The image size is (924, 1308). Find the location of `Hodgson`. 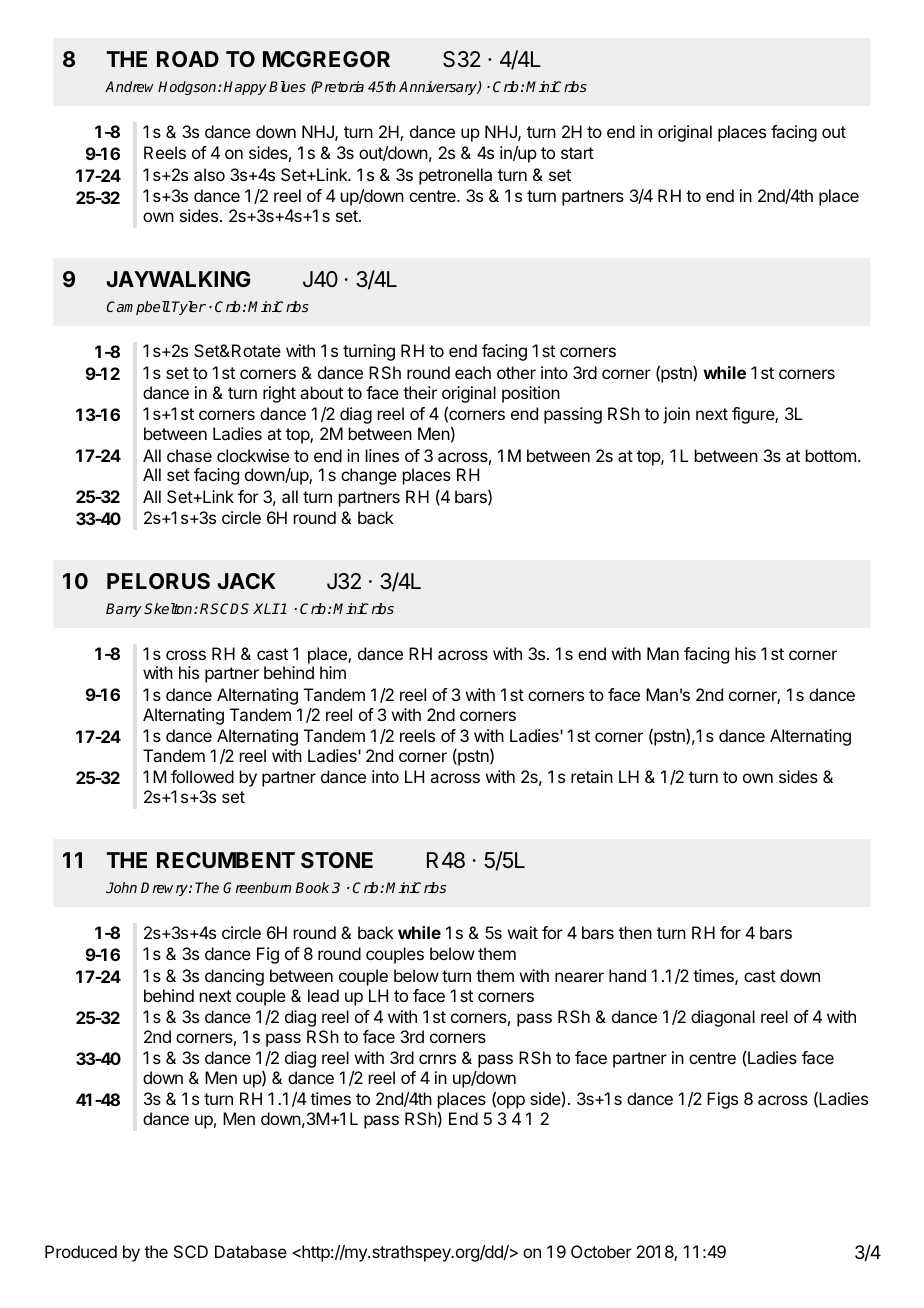

Hodgson is located at coordinates (188, 88).
